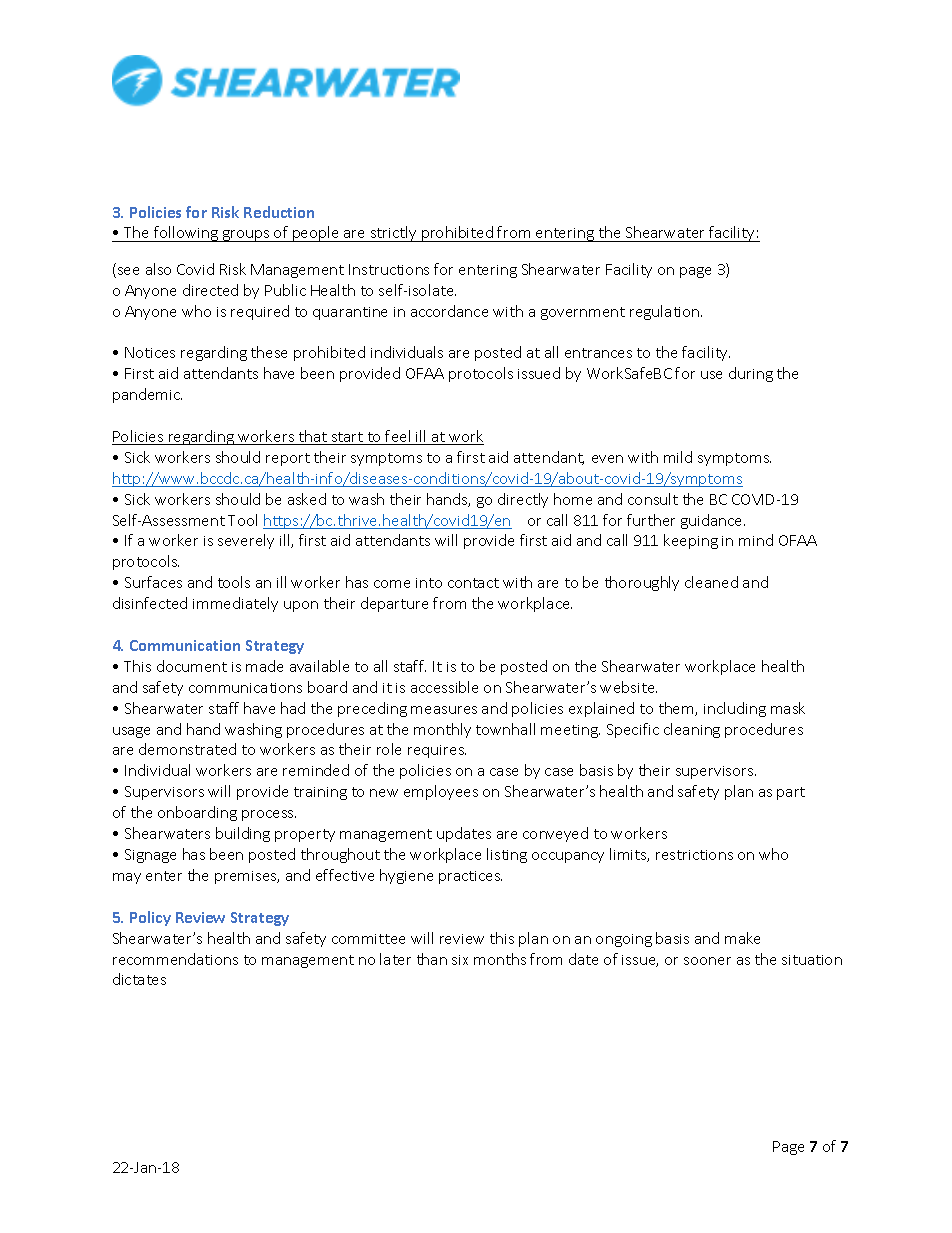  Describe the element at coordinates (175, 959) in the screenshot. I see `recommendations` at that location.
